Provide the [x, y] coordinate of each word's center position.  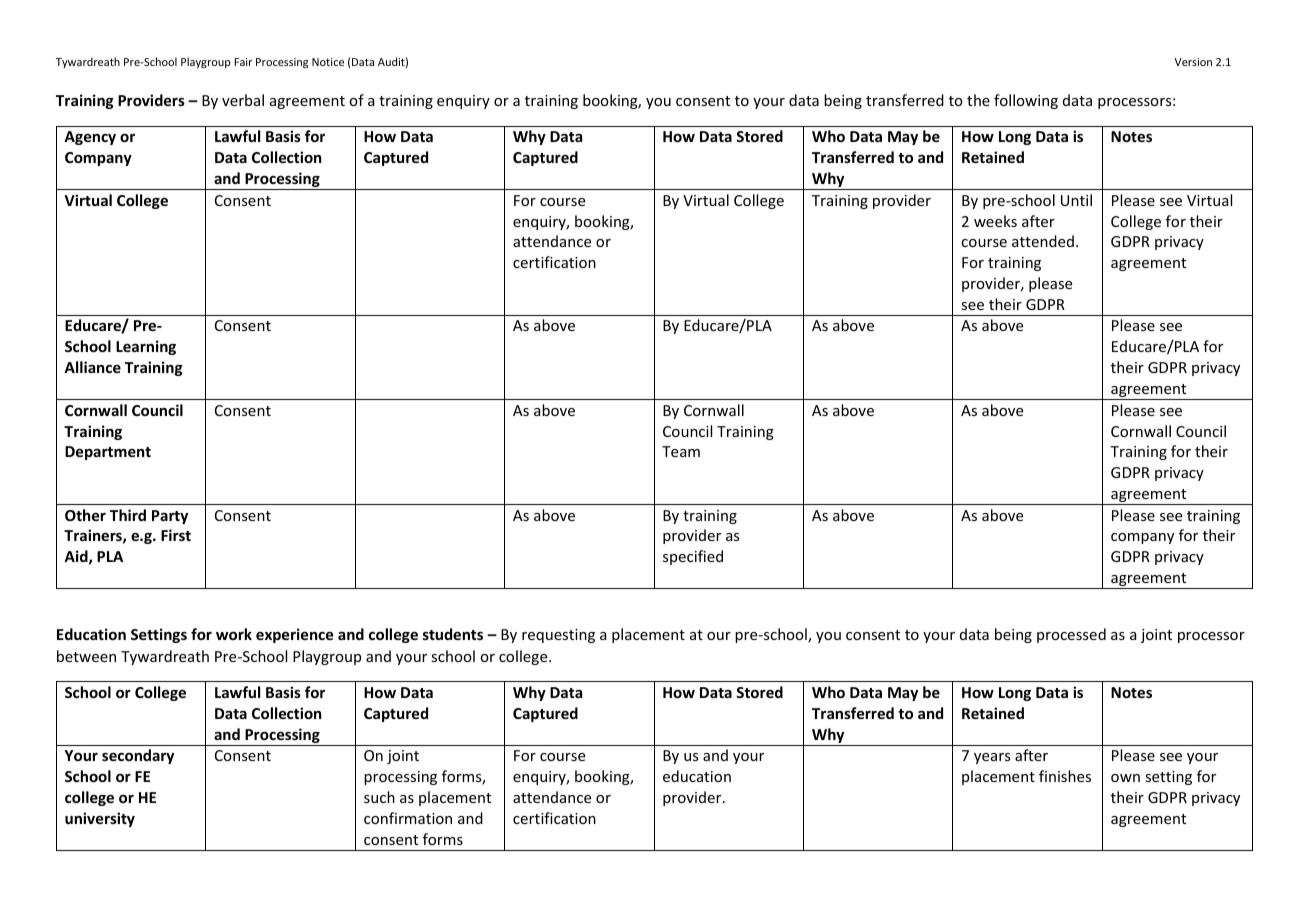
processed [1071, 635]
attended [1043, 241]
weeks [995, 221]
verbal [243, 100]
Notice [328, 62]
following [1026, 101]
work [234, 634]
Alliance [92, 367]
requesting [558, 636]
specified [693, 557]
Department [108, 453]
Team [681, 451]
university [100, 819]
